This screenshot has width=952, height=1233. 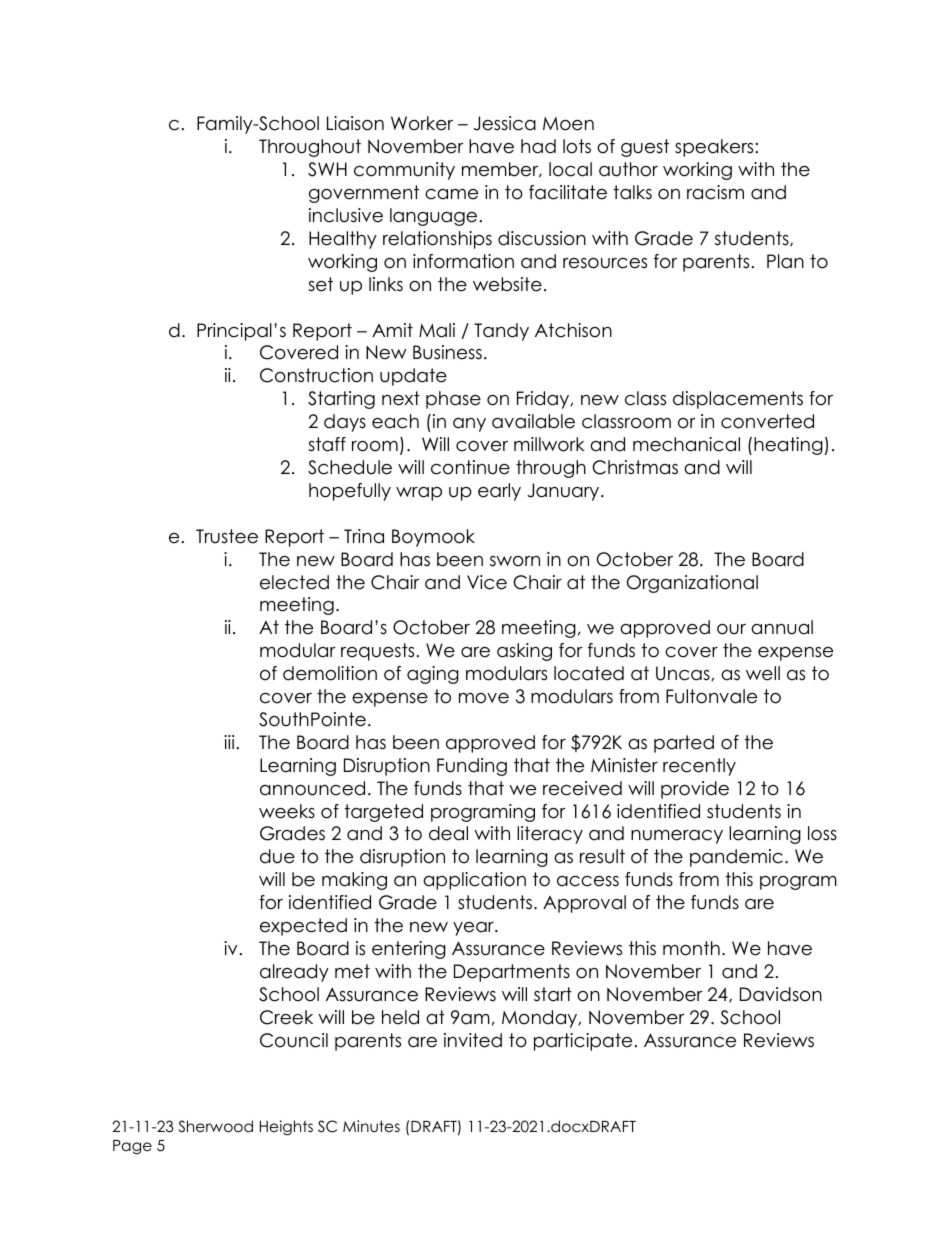 What do you see at coordinates (504, 123) in the screenshot?
I see `Jessica` at bounding box center [504, 123].
